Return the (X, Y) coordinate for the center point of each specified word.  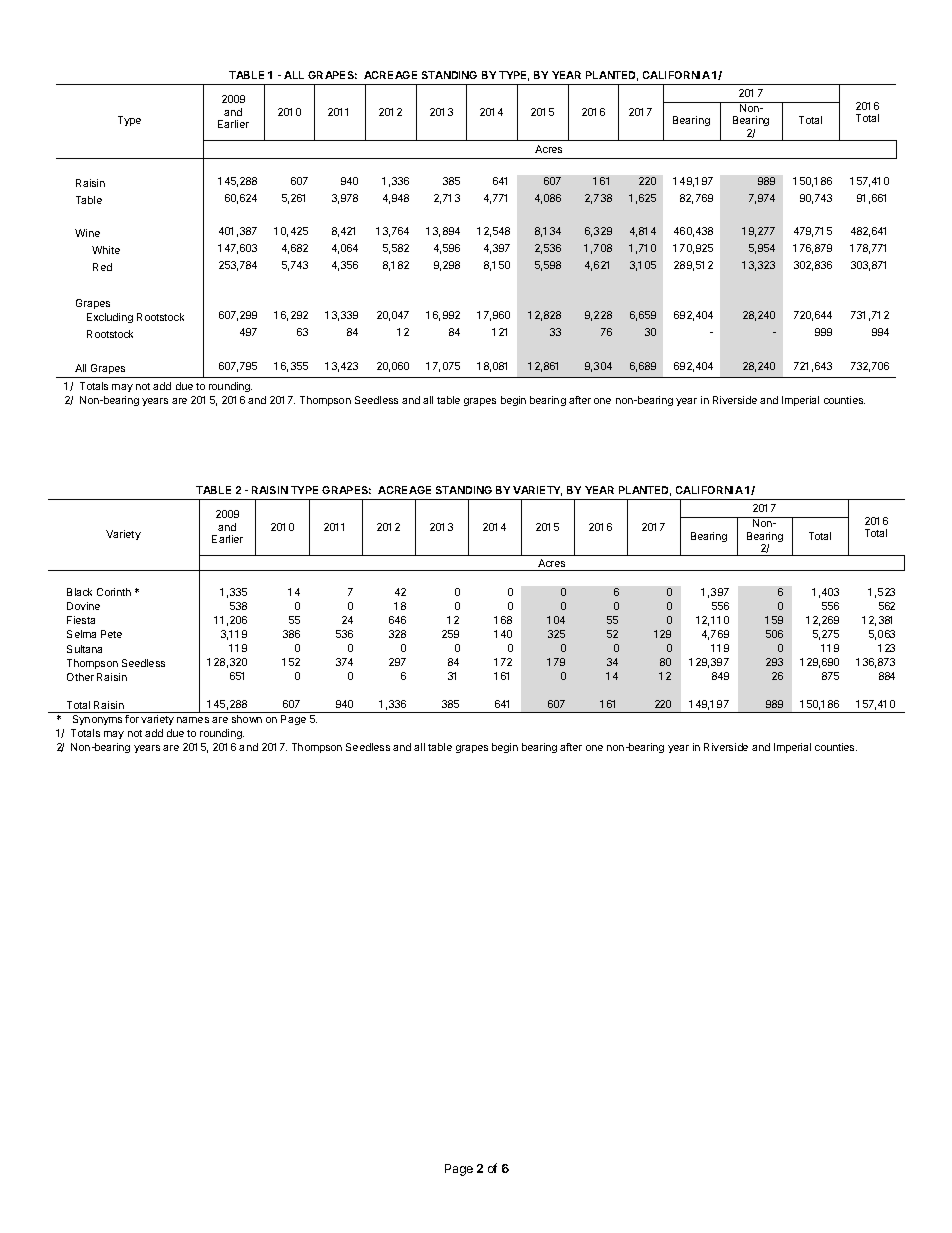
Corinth (114, 592)
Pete (111, 634)
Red (102, 267)
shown (247, 719)
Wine (87, 233)
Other (80, 677)
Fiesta (81, 620)
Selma (81, 634)
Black (79, 592)
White (106, 250)
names (193, 720)
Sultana (84, 649)
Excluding (110, 318)
